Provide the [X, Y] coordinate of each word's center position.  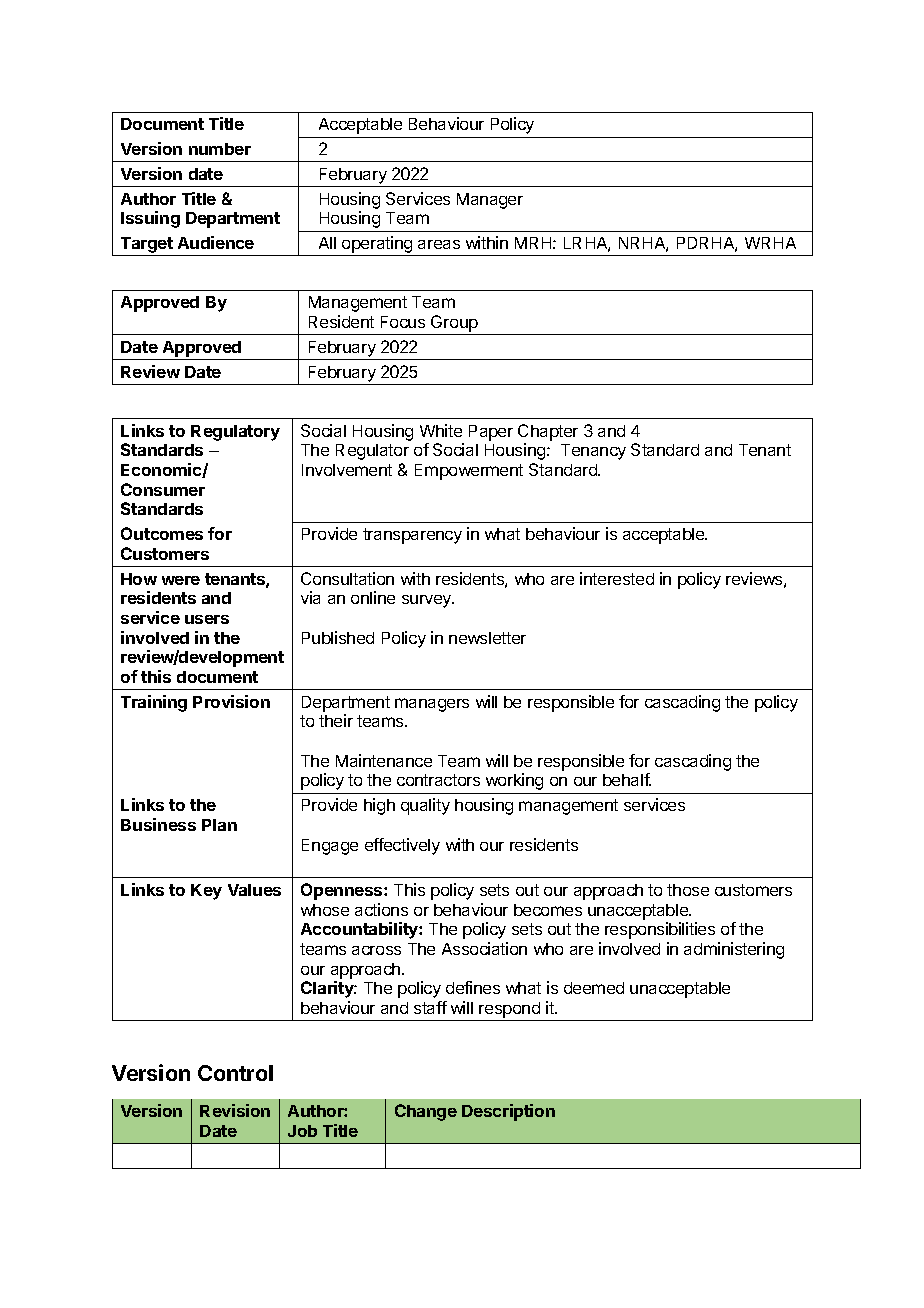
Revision [235, 1110]
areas [439, 244]
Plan [219, 825]
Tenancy [593, 452]
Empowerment [469, 472]
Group [454, 325]
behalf [627, 779]
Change [426, 1112]
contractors [438, 780]
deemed [594, 988]
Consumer [163, 489]
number [220, 149]
